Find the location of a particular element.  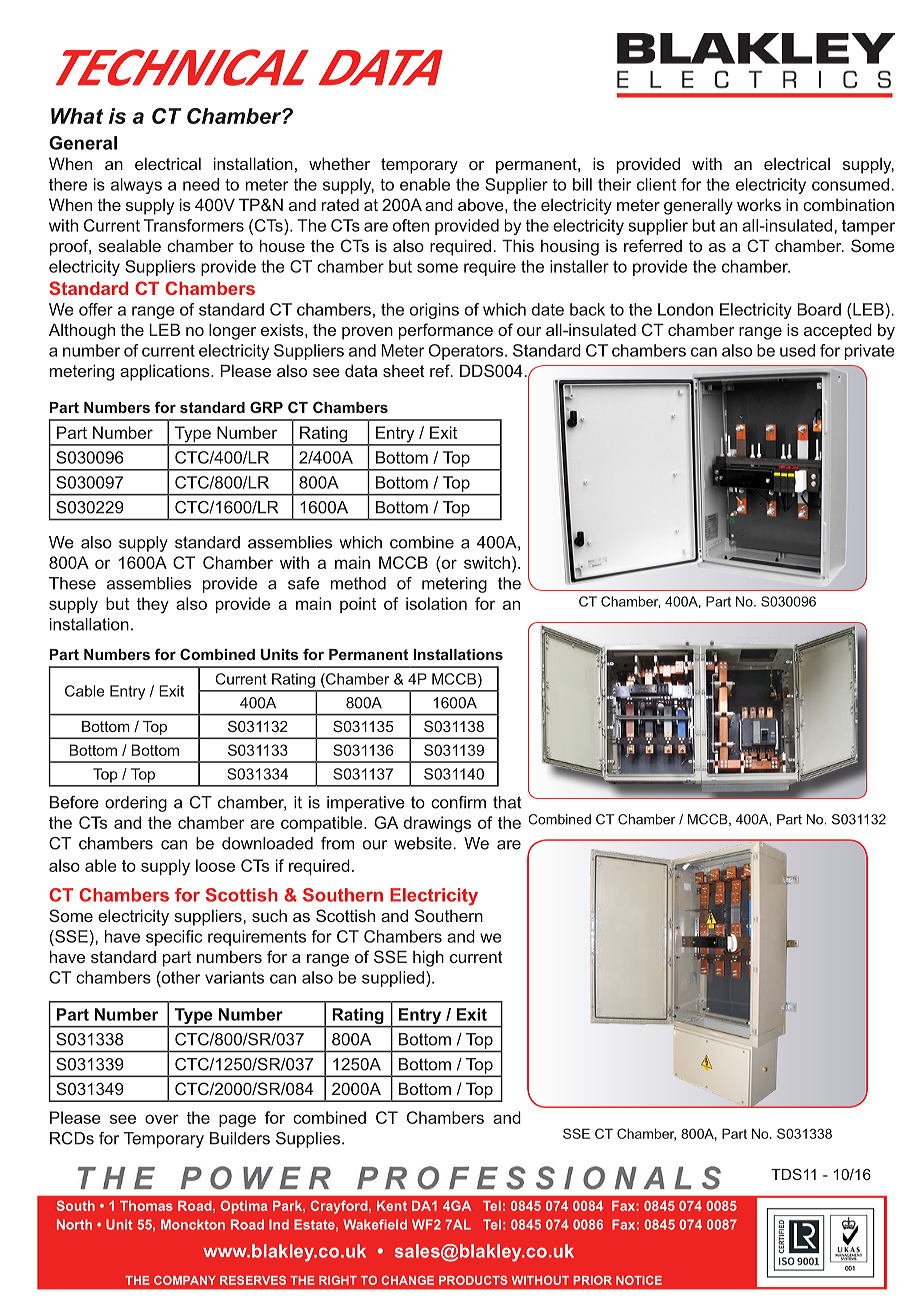

works is located at coordinates (759, 204).
